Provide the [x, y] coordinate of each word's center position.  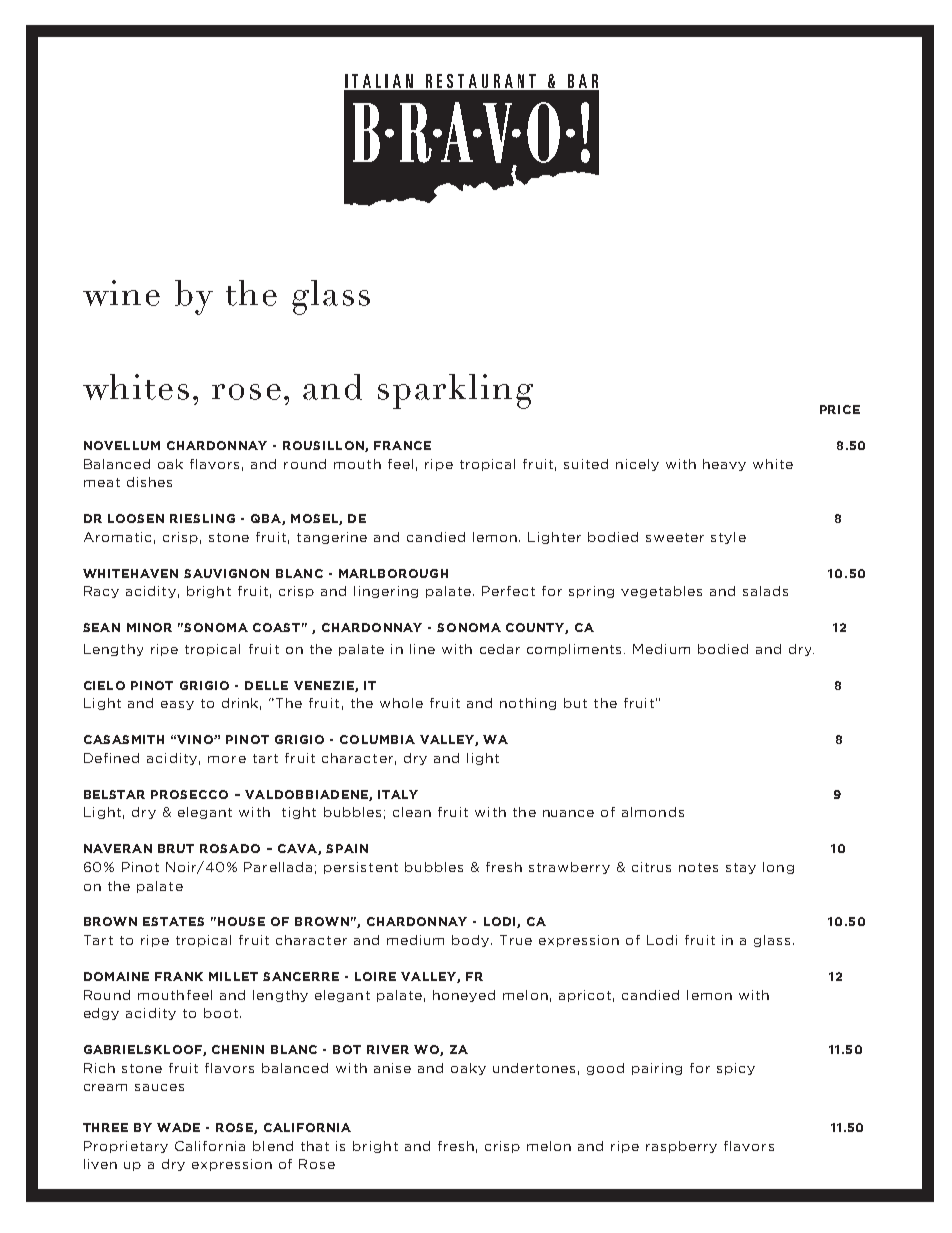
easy [177, 705]
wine [121, 293]
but [575, 703]
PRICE [840, 409]
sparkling [455, 391]
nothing [528, 704]
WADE [178, 1127]
